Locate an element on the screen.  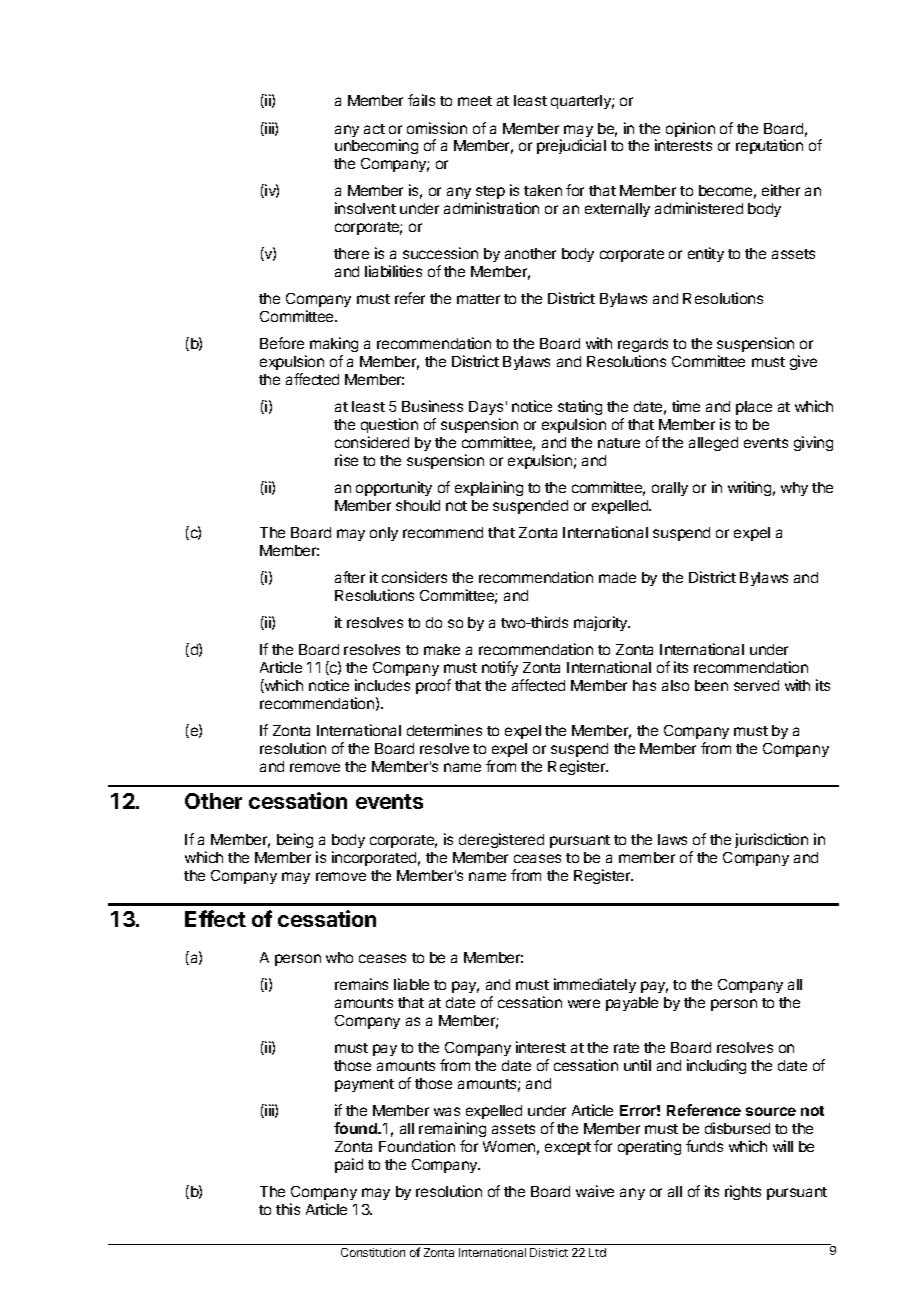
meet is located at coordinates (475, 101).
